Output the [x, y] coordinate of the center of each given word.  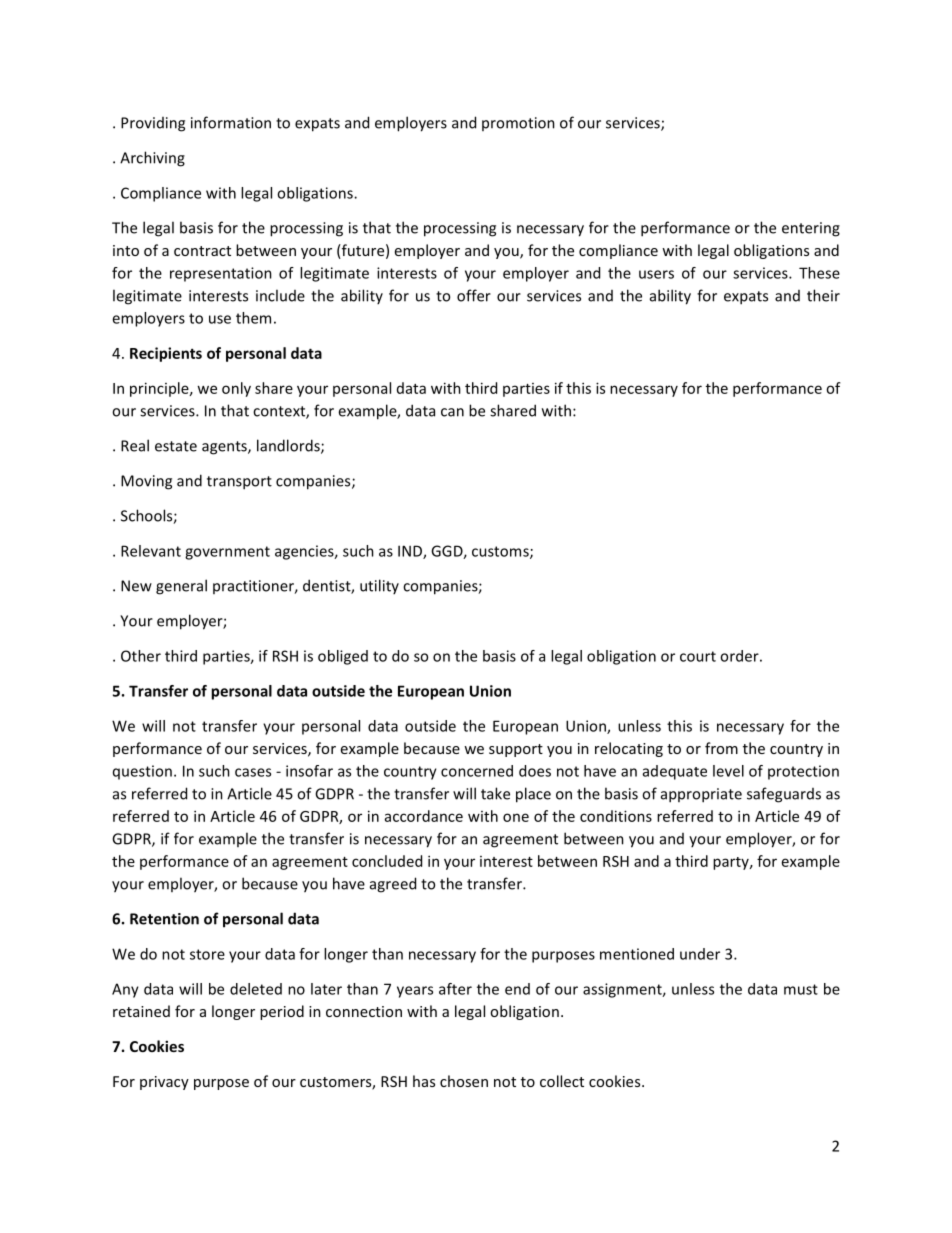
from [721, 748]
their [823, 295]
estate [176, 446]
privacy [164, 1083]
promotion [518, 124]
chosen [464, 1081]
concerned [477, 771]
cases [253, 772]
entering [811, 229]
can [452, 412]
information [231, 122]
